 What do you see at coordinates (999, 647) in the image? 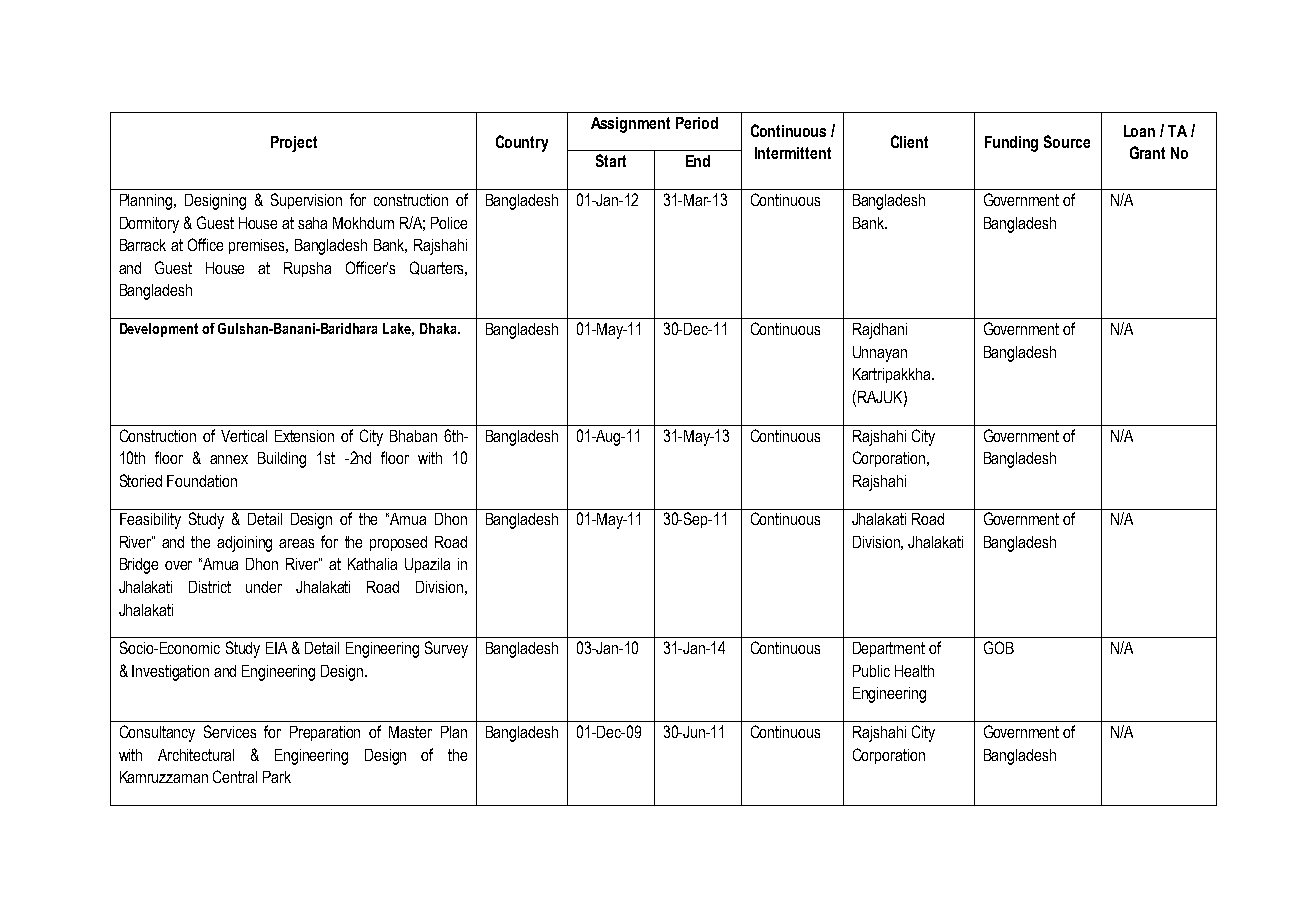
I see `GOB` at bounding box center [999, 647].
